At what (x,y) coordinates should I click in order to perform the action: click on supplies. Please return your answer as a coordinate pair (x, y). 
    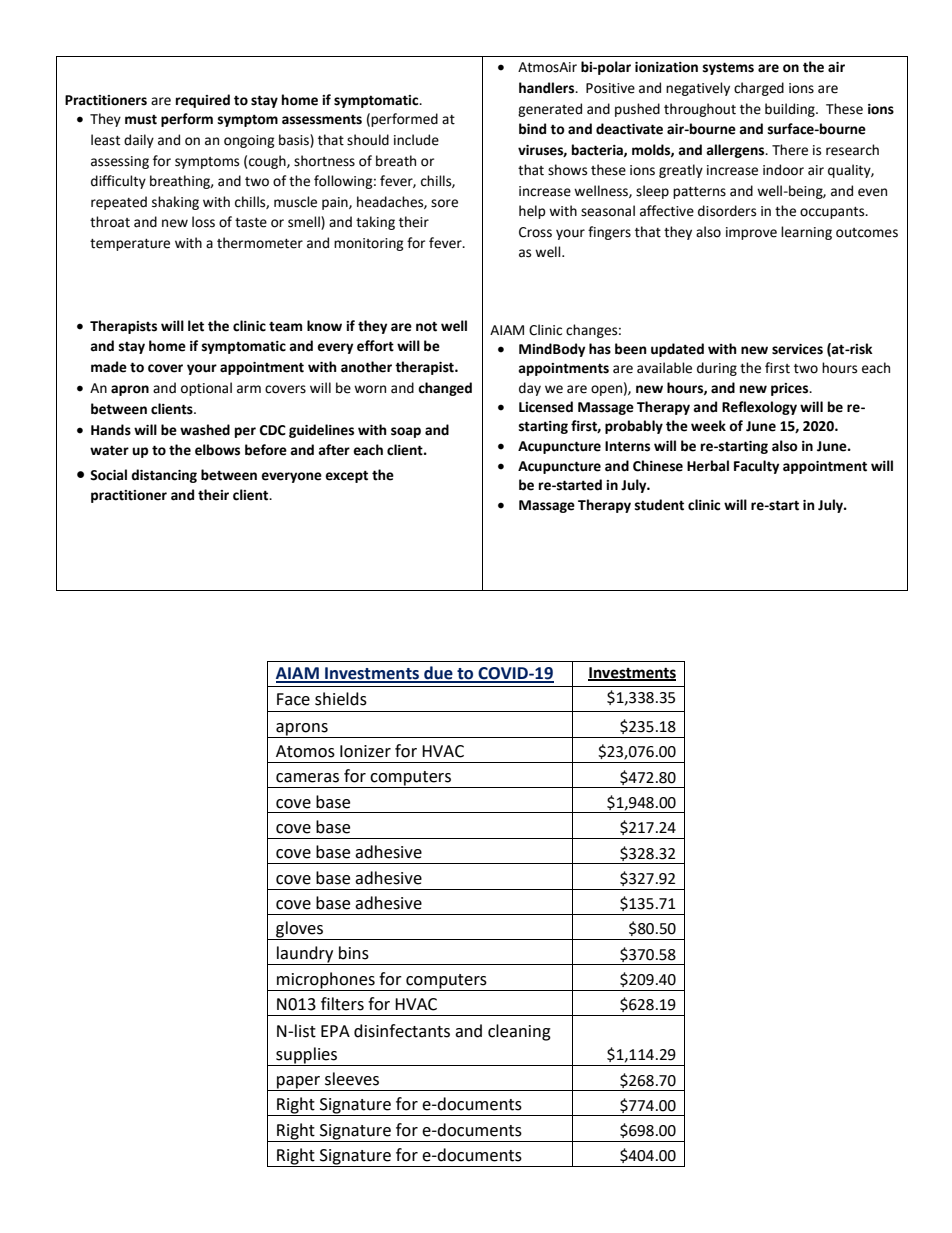
    Looking at the image, I should click on (307, 1056).
